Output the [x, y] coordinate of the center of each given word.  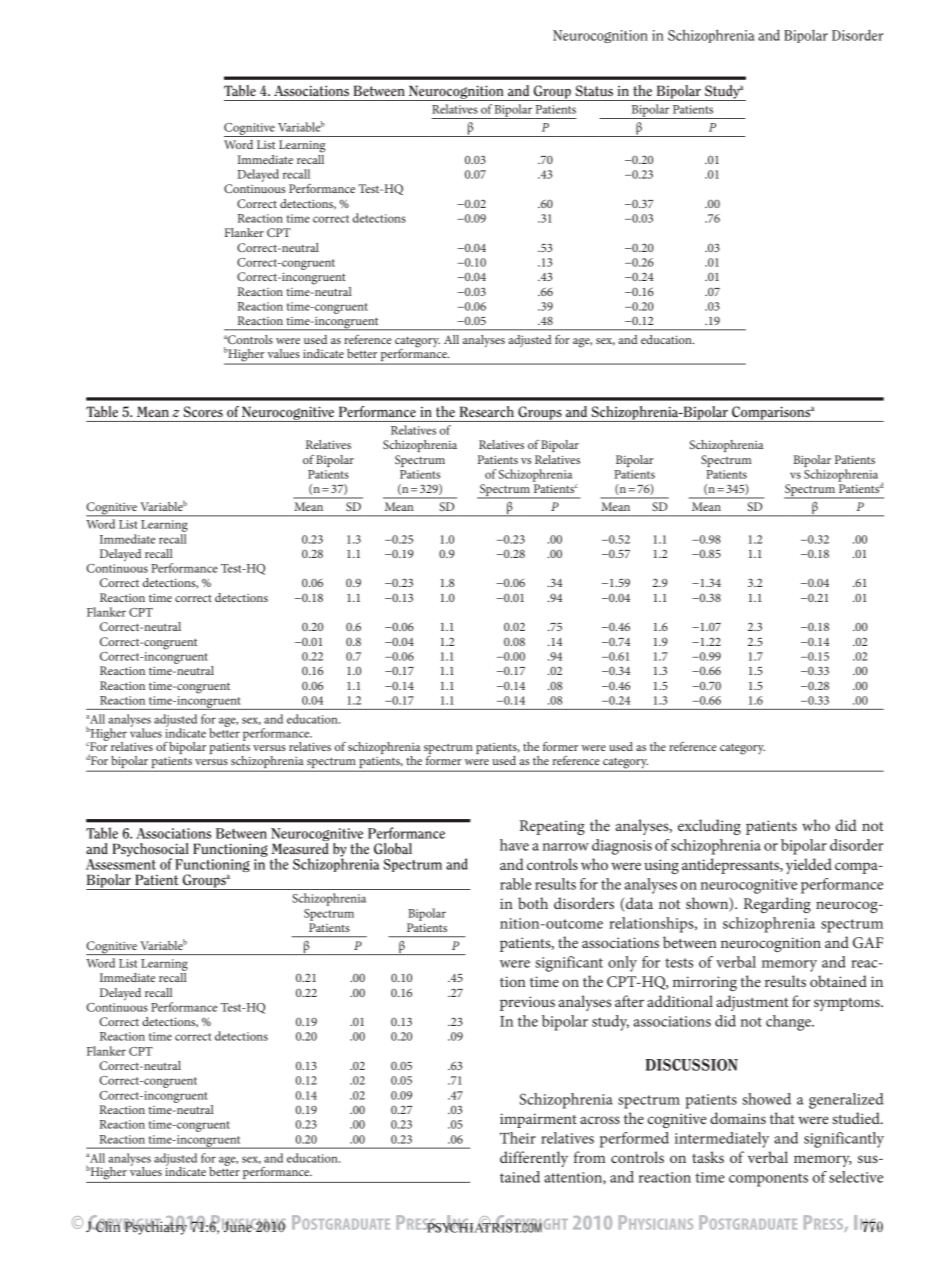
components [768, 1180]
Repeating [552, 827]
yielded [809, 866]
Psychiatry [155, 1227]
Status [594, 90]
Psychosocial [150, 851]
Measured [300, 847]
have [514, 845]
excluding [709, 827]
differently [534, 1159]
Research [487, 411]
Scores [203, 411]
